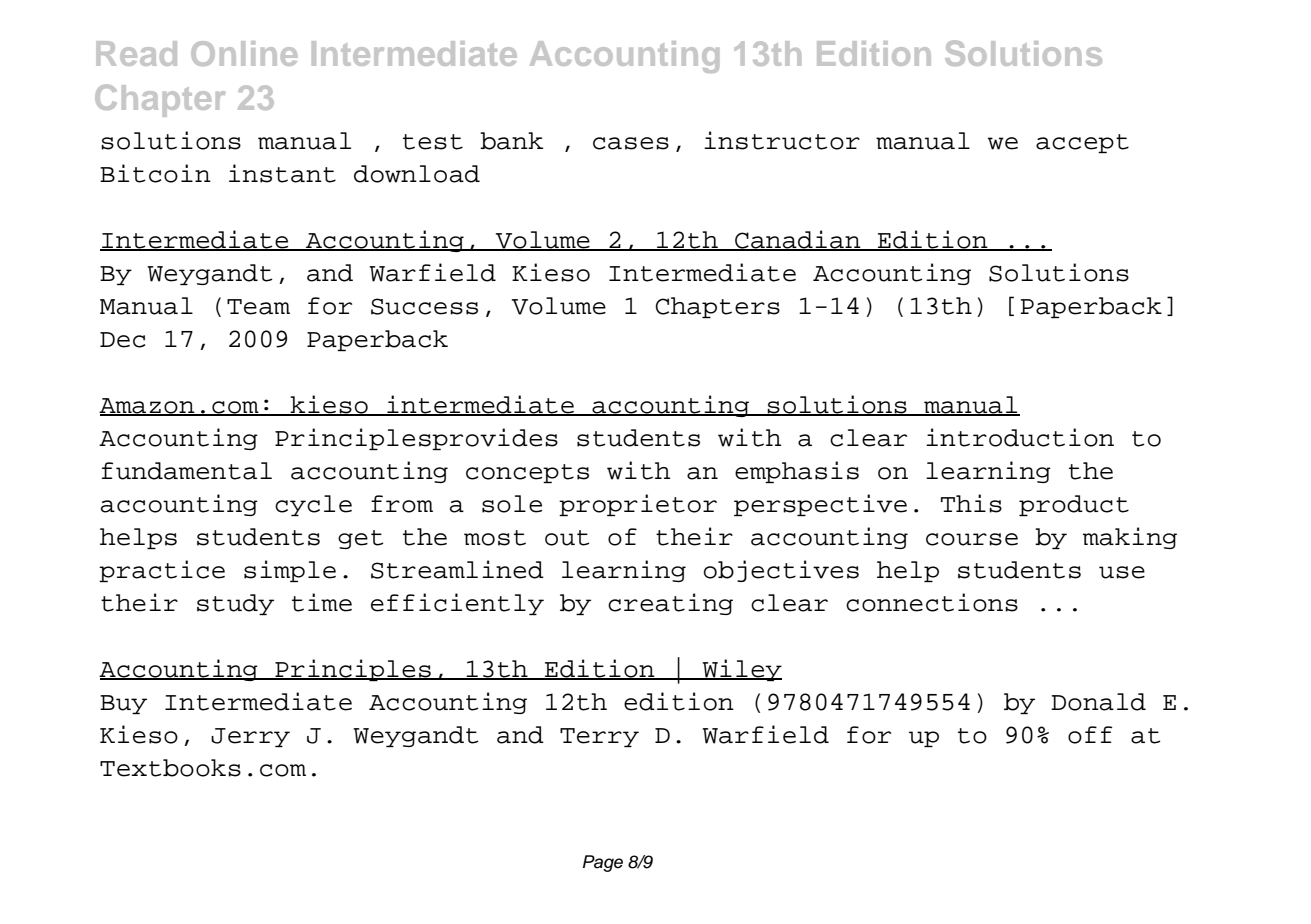 The width and height of the screenshot is (1311, 924). Describe the element at coordinates (670, 604) in the screenshot. I see `creating` at that location.
